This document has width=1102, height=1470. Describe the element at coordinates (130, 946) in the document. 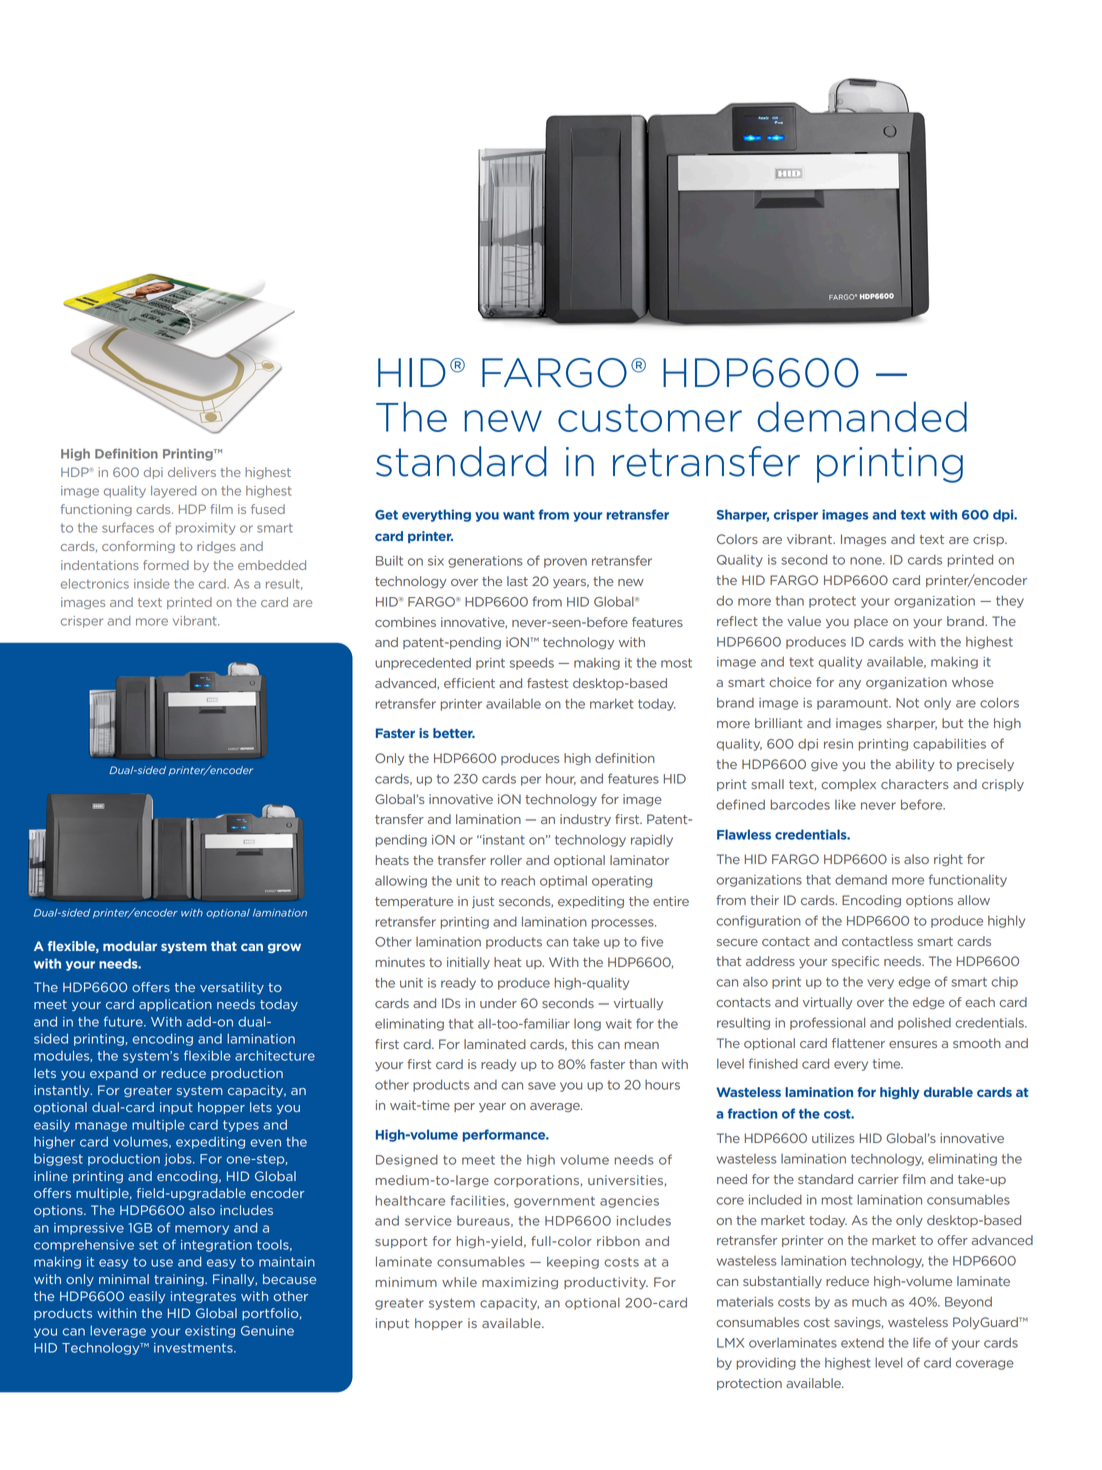

I see `modular` at that location.
